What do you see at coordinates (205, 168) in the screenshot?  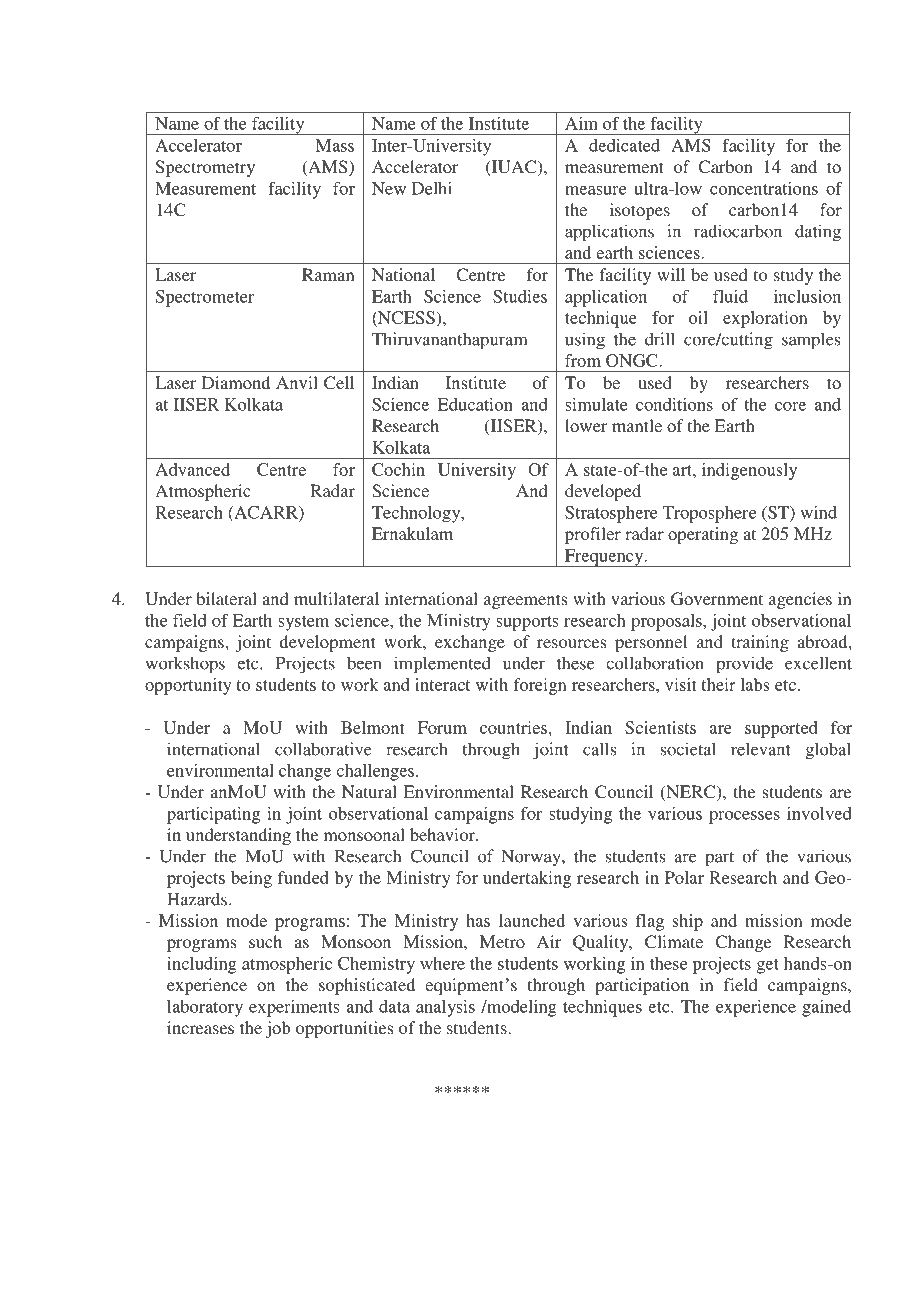 I see `Spectrometry` at bounding box center [205, 168].
